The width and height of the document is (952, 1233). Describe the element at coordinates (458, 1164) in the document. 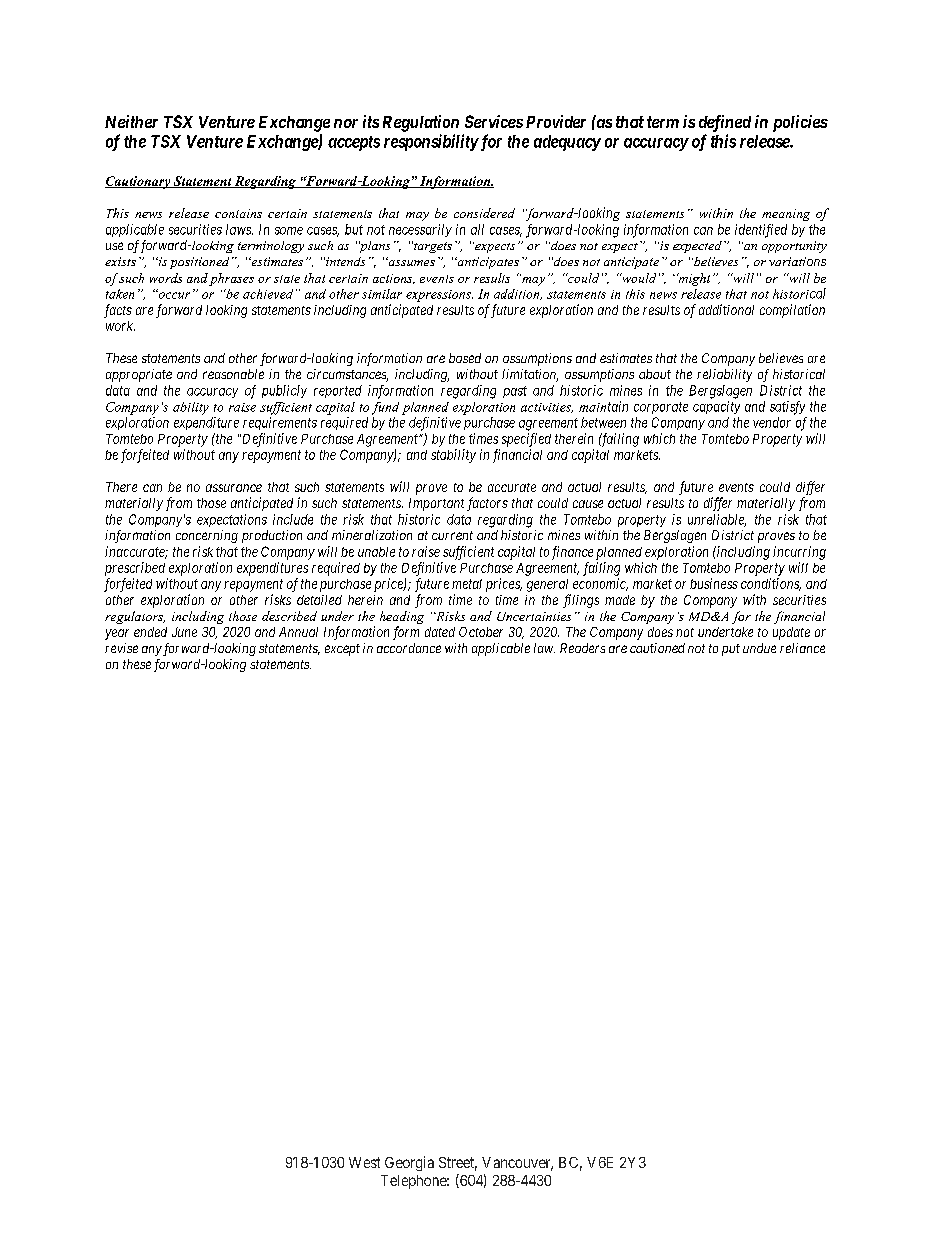

I see `Street` at that location.
